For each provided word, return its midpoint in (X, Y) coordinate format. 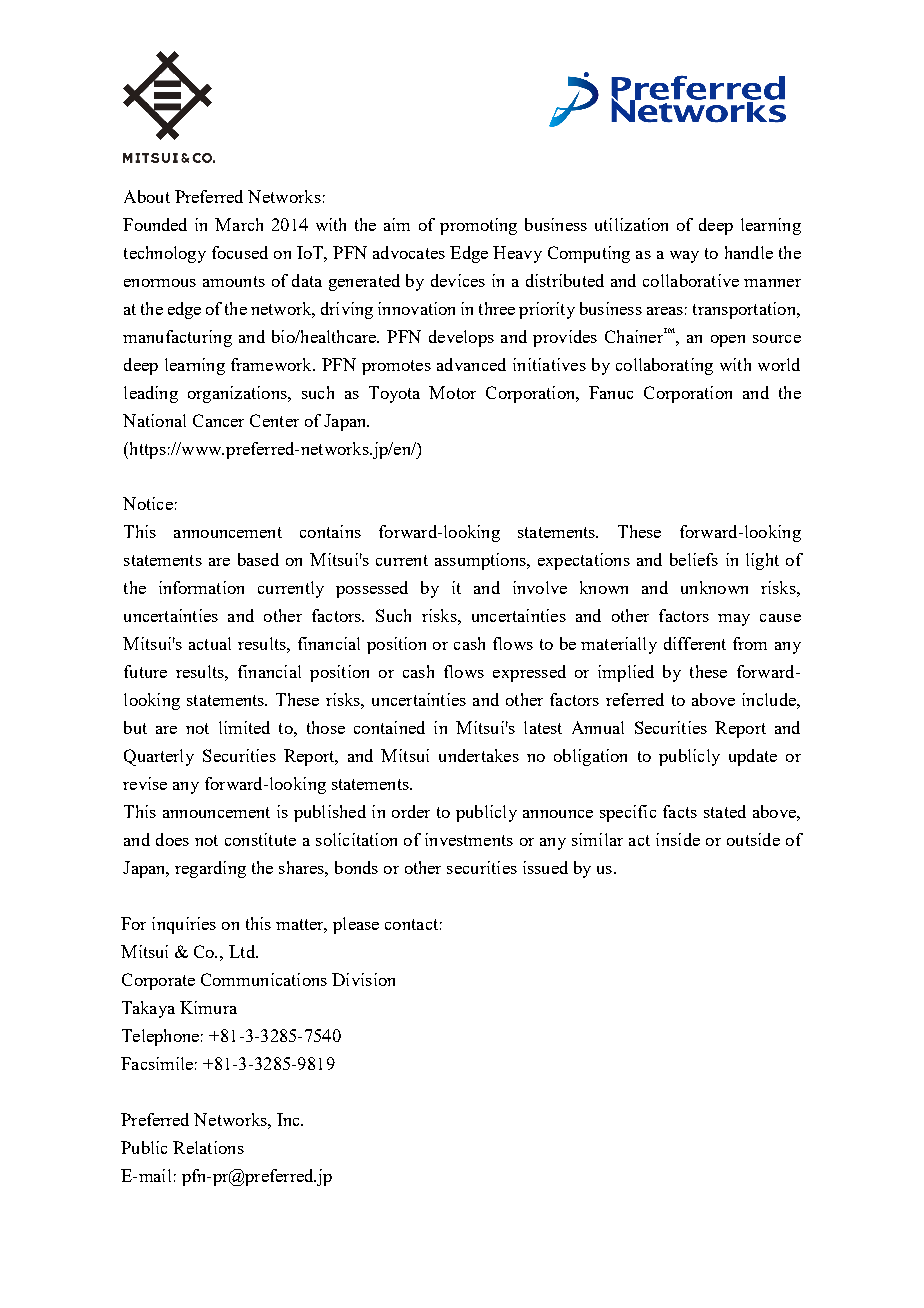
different (695, 643)
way (684, 257)
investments (469, 839)
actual (210, 643)
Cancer (218, 420)
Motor (452, 392)
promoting (478, 226)
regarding (210, 869)
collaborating (664, 366)
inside (678, 839)
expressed (529, 673)
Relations (208, 1147)
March (239, 224)
